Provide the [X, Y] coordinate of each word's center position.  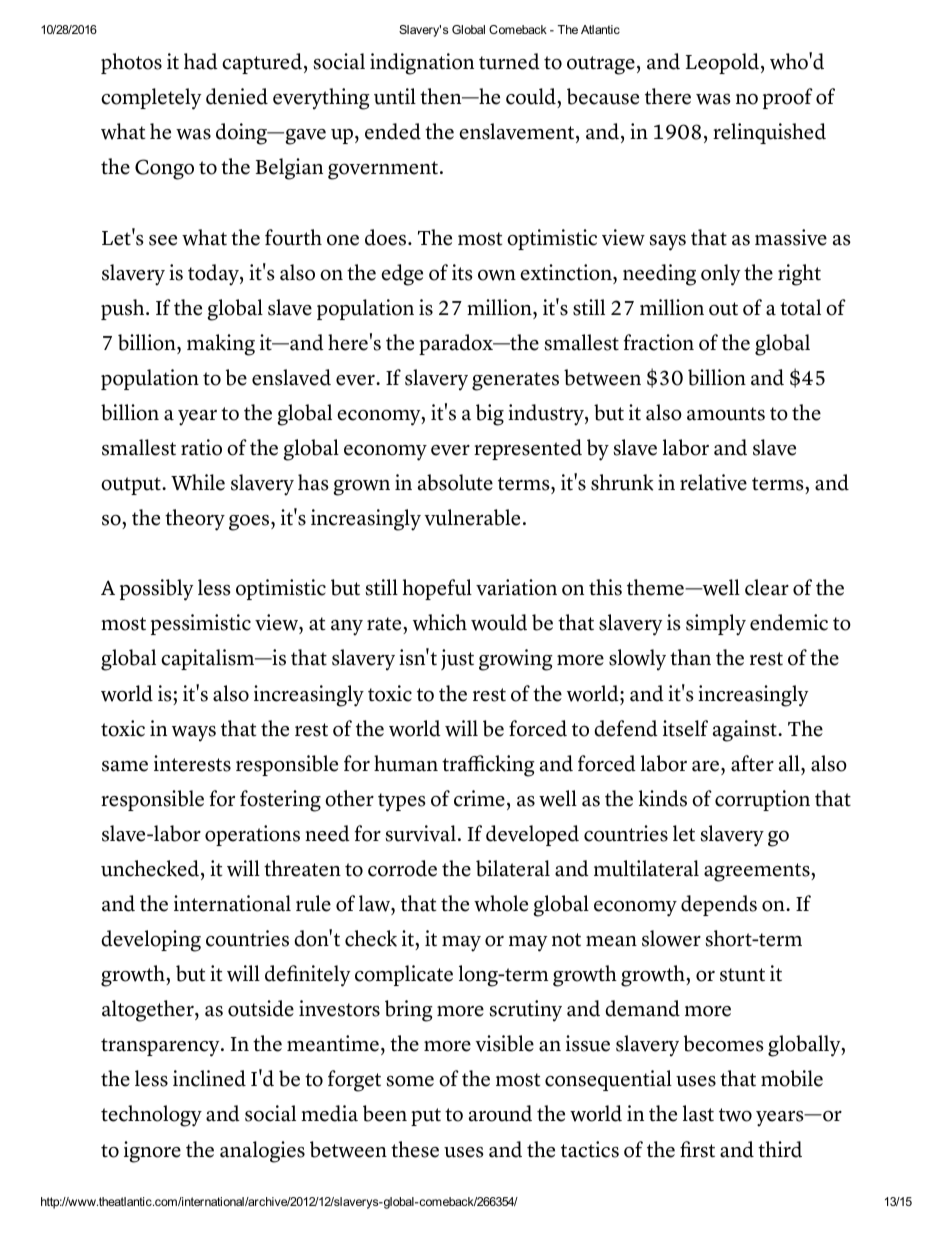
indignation [422, 64]
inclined [209, 1078]
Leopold [722, 63]
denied [237, 96]
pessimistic [201, 624]
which [440, 622]
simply [716, 625]
